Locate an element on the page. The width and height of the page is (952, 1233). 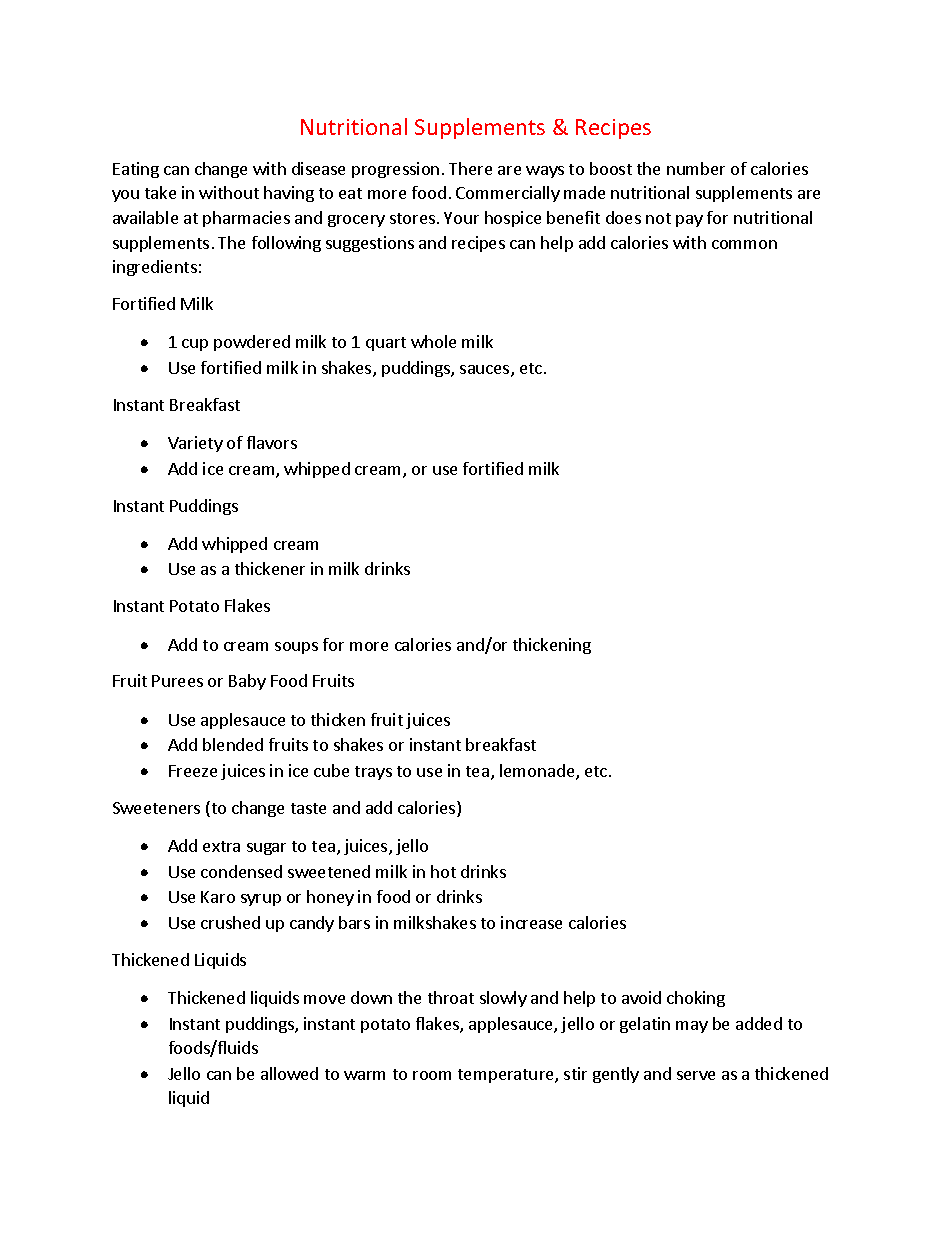
pharmacies is located at coordinates (246, 219).
